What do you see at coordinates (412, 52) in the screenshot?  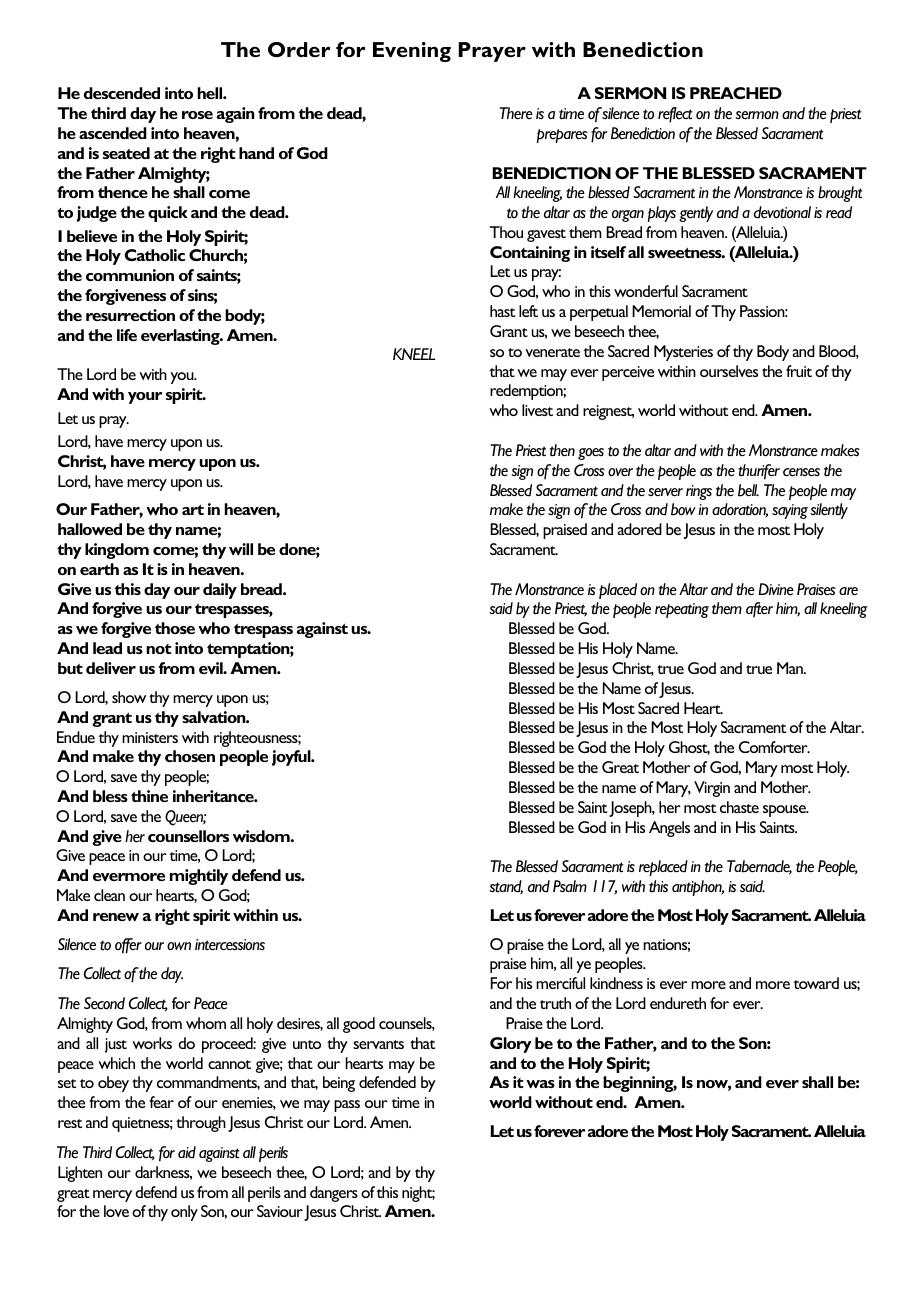 I see `Evening` at bounding box center [412, 52].
